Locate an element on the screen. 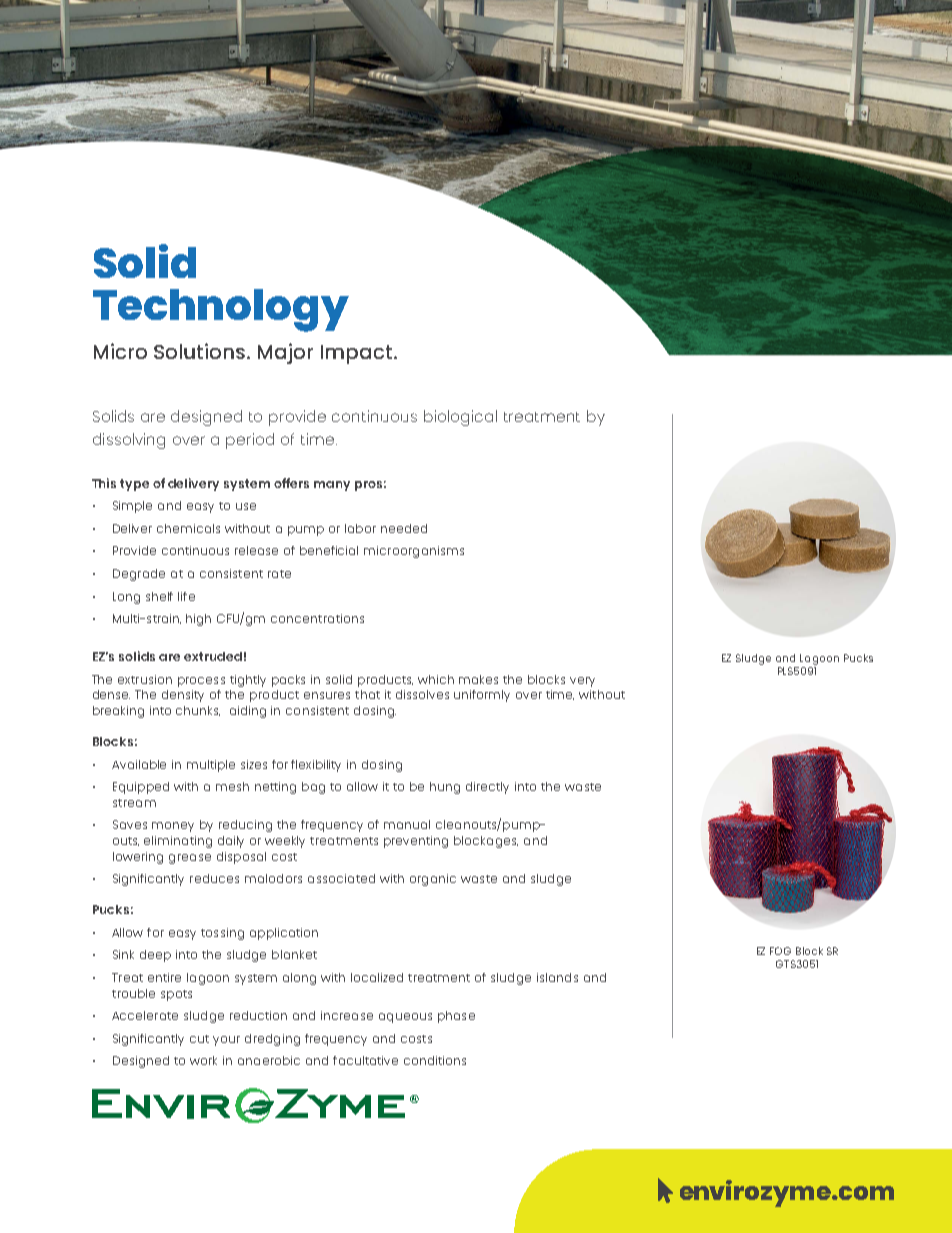 This screenshot has height=1233, width=952. needed is located at coordinates (404, 528).
